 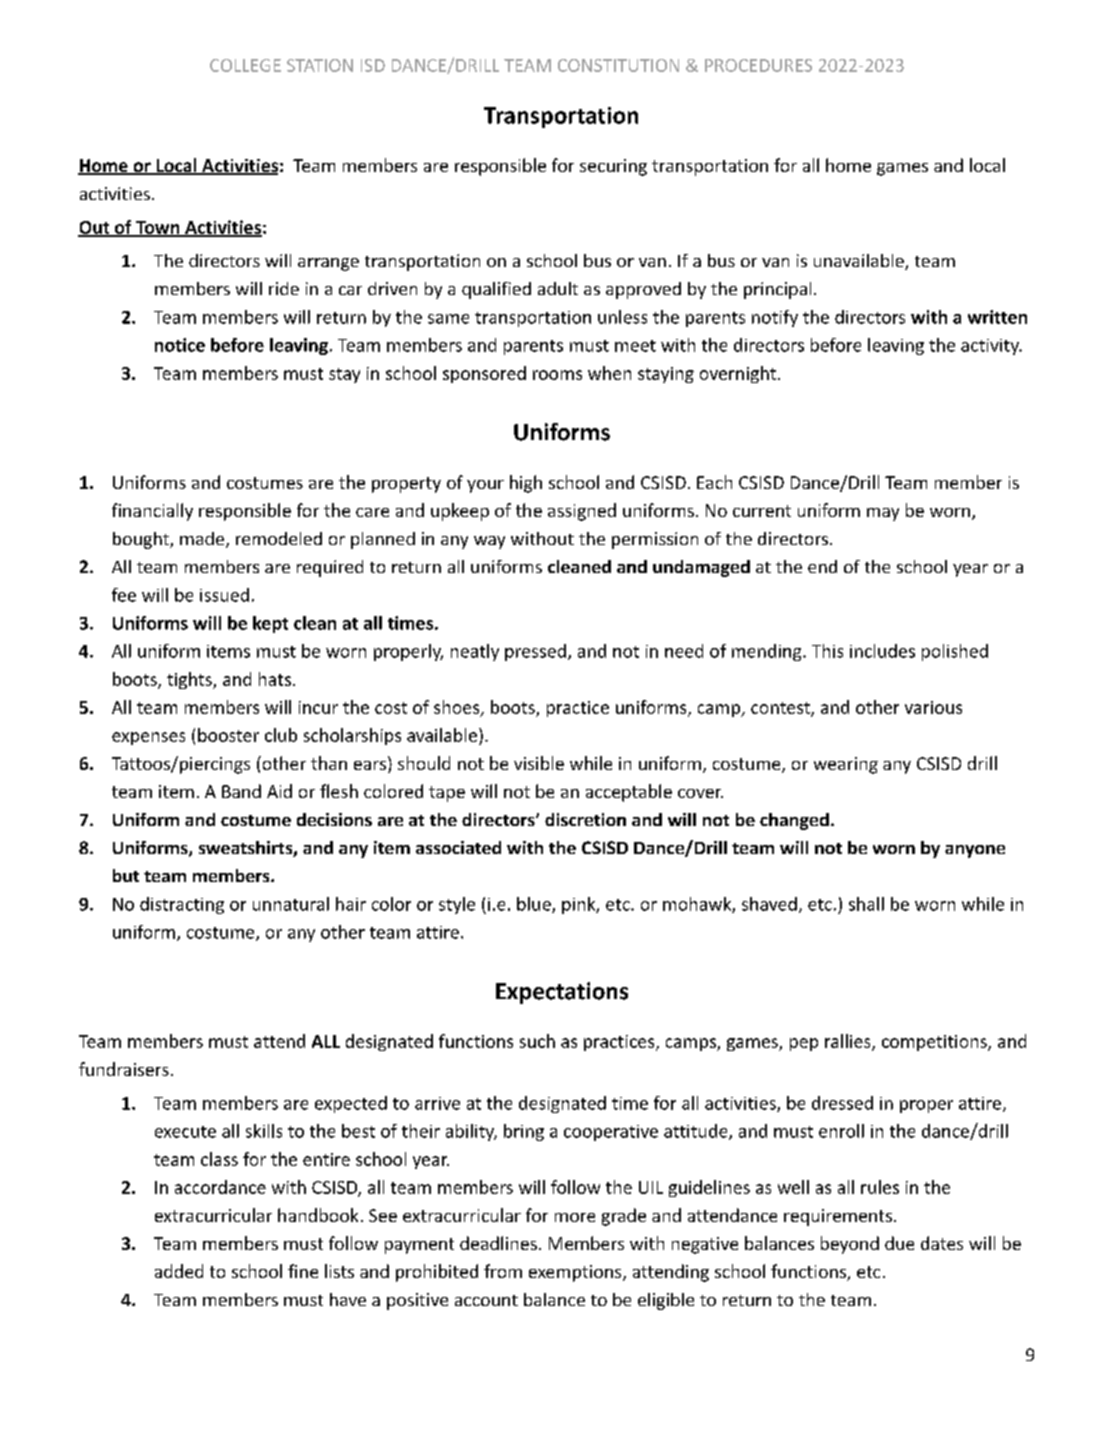 I want to click on includes, so click(x=882, y=651).
